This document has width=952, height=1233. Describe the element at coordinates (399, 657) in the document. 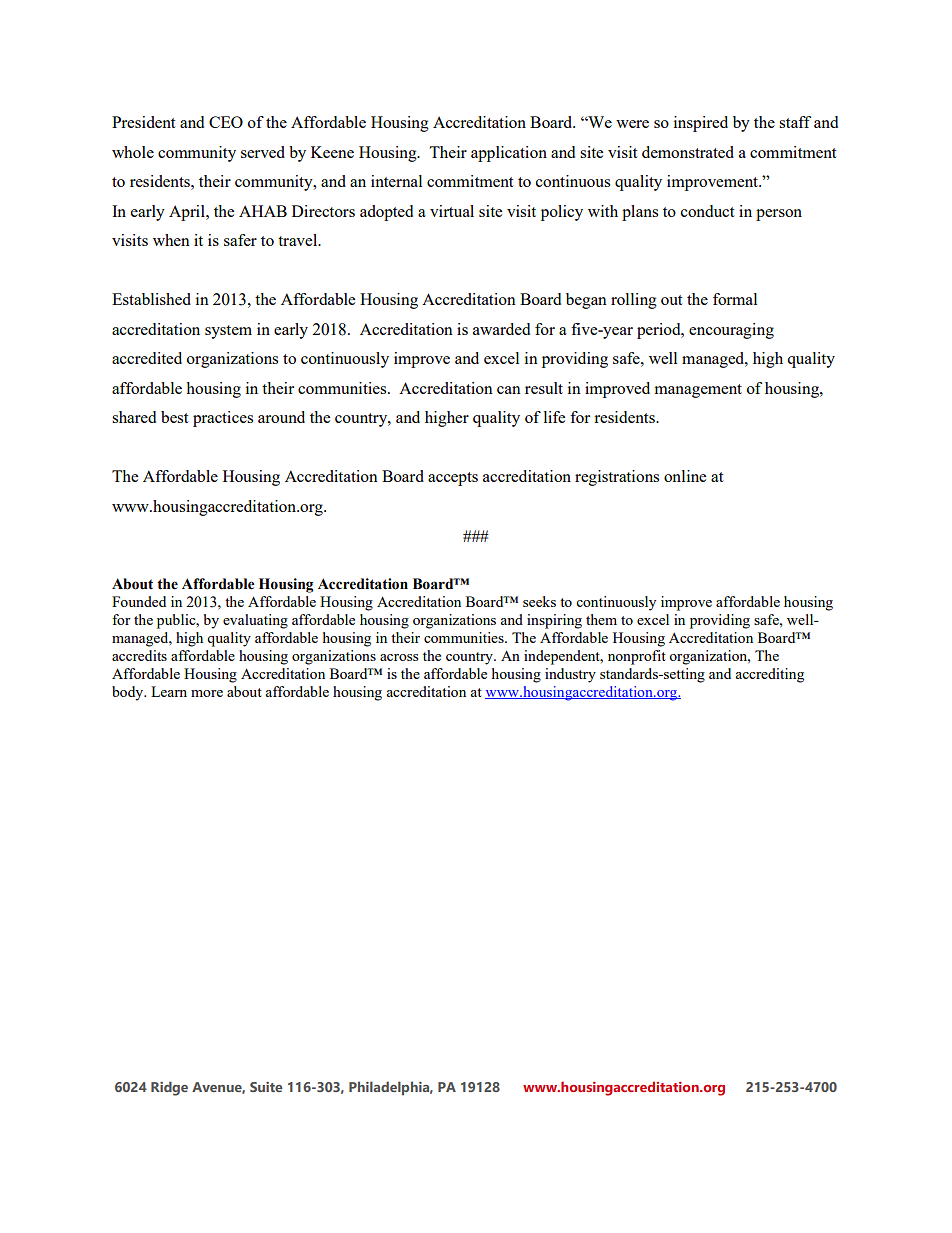

I see `across` at that location.
